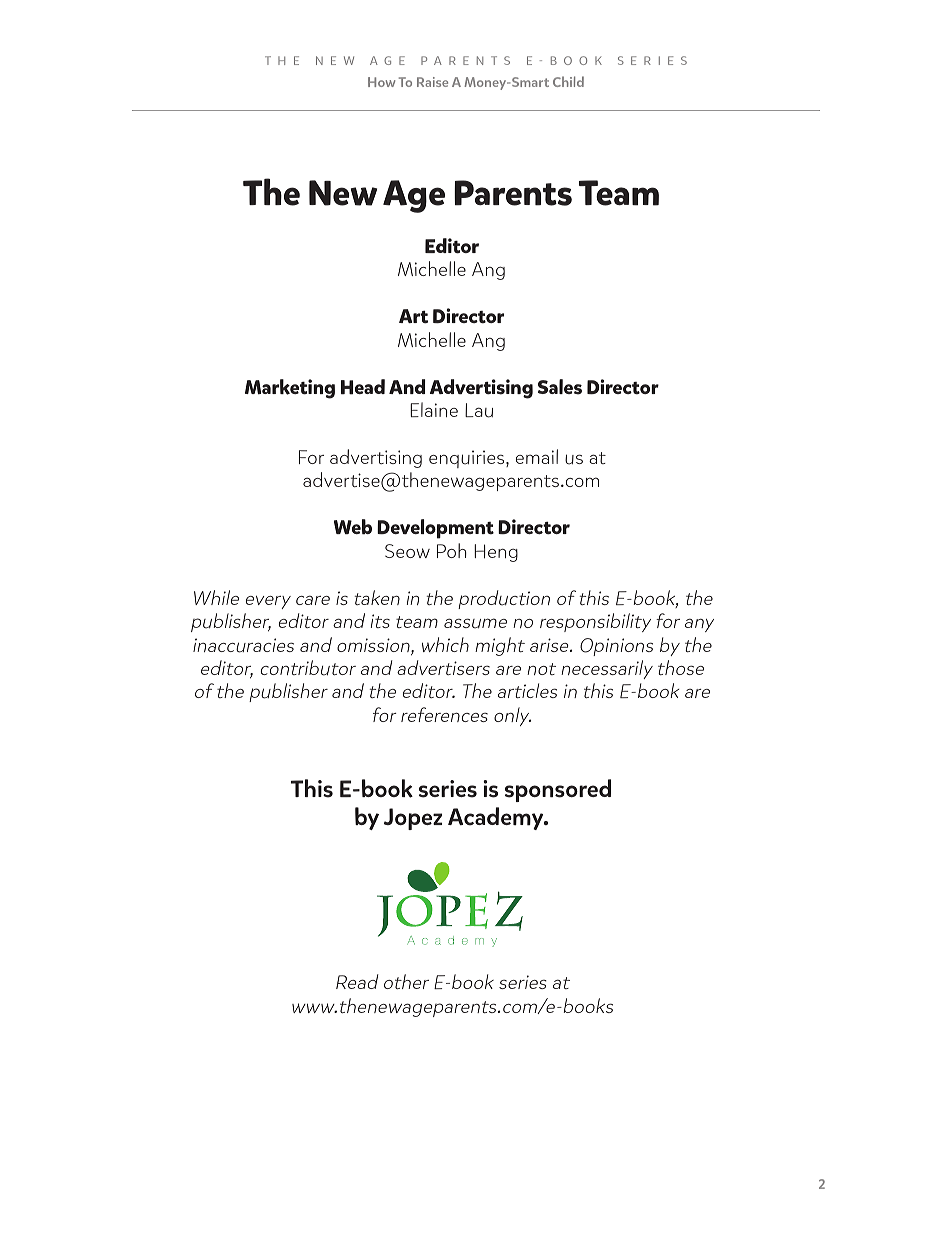  Describe the element at coordinates (452, 550) in the screenshot. I see `Poh` at that location.
